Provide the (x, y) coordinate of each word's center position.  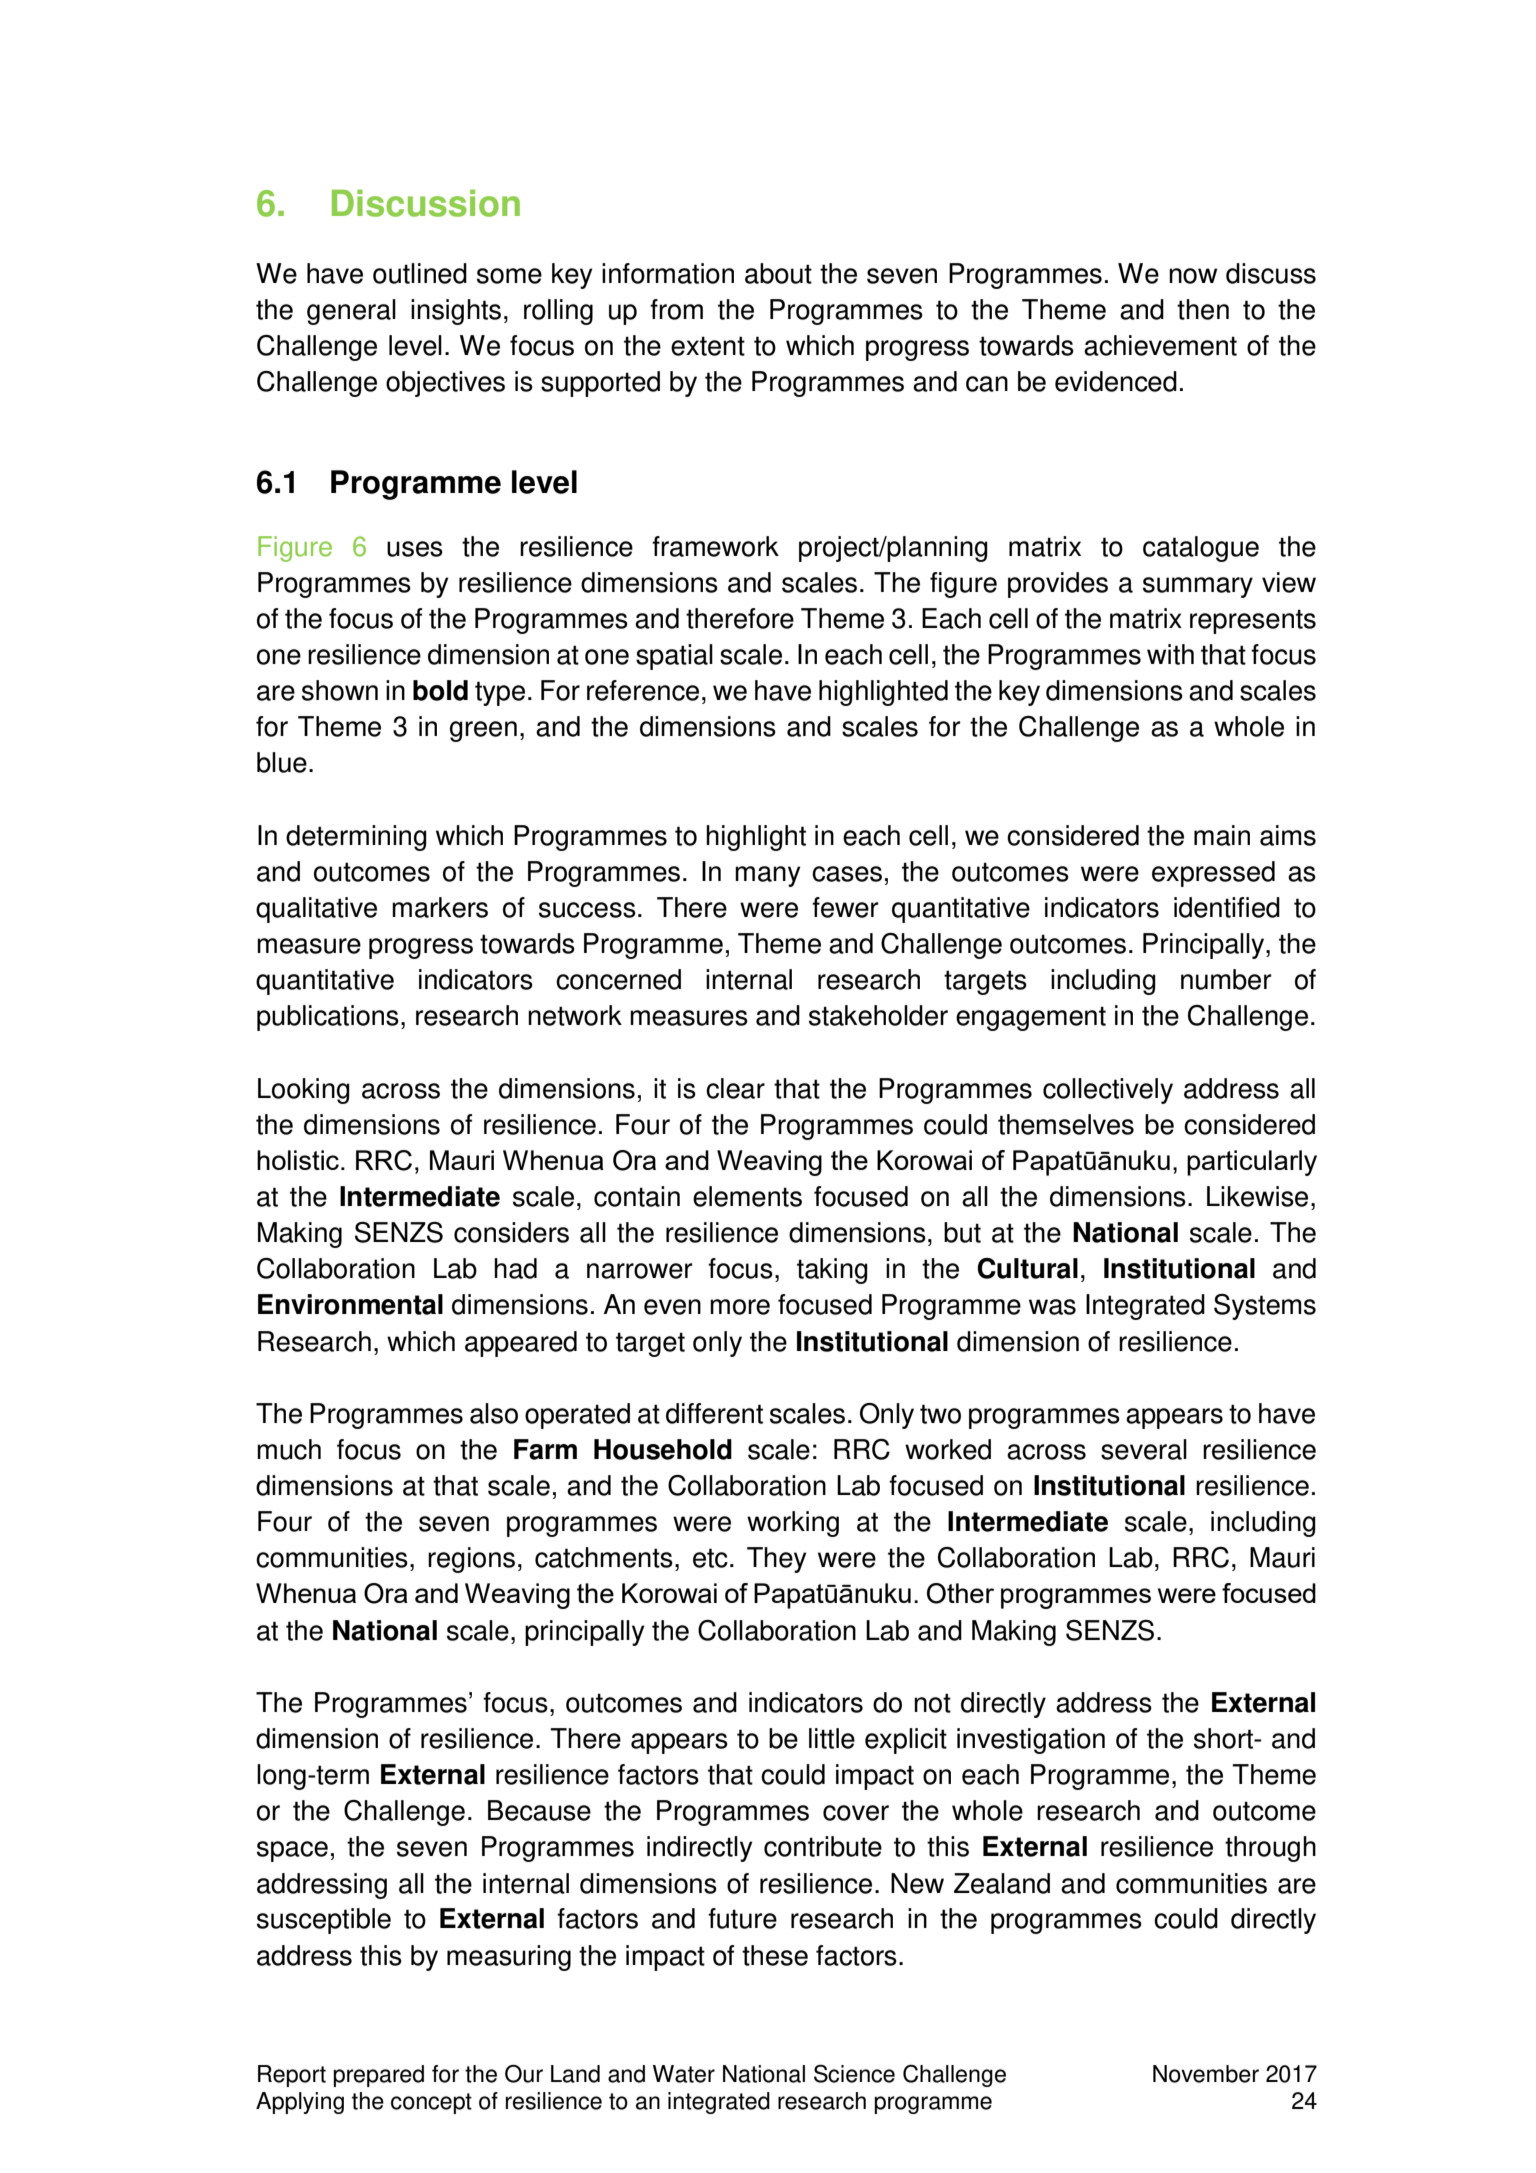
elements (747, 1196)
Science (854, 2073)
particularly (1252, 1163)
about (778, 273)
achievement (1160, 345)
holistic (298, 1160)
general (351, 312)
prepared (378, 2076)
